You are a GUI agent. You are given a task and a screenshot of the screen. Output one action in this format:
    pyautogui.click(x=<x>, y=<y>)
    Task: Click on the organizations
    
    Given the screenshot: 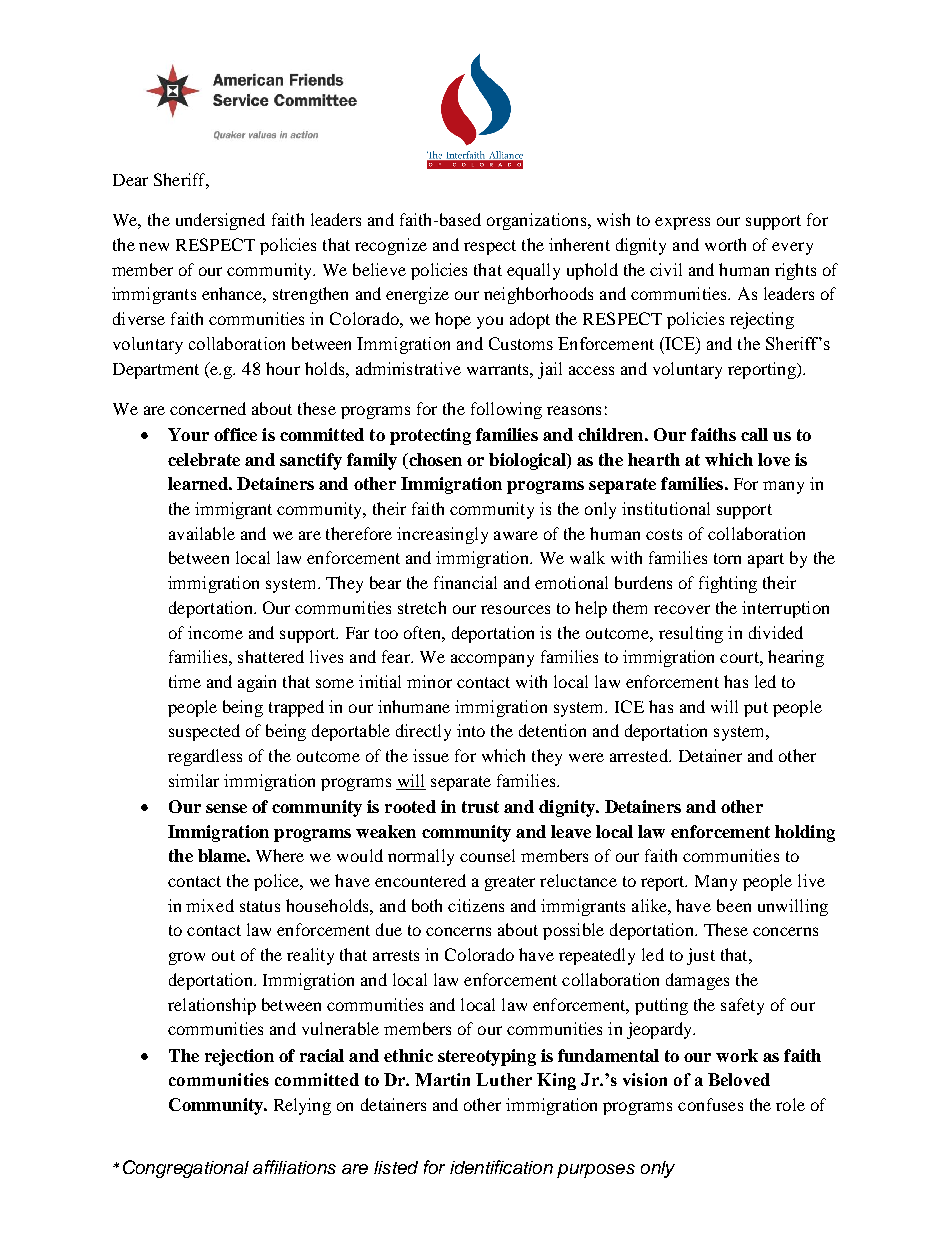 What is the action you would take?
    pyautogui.click(x=538, y=221)
